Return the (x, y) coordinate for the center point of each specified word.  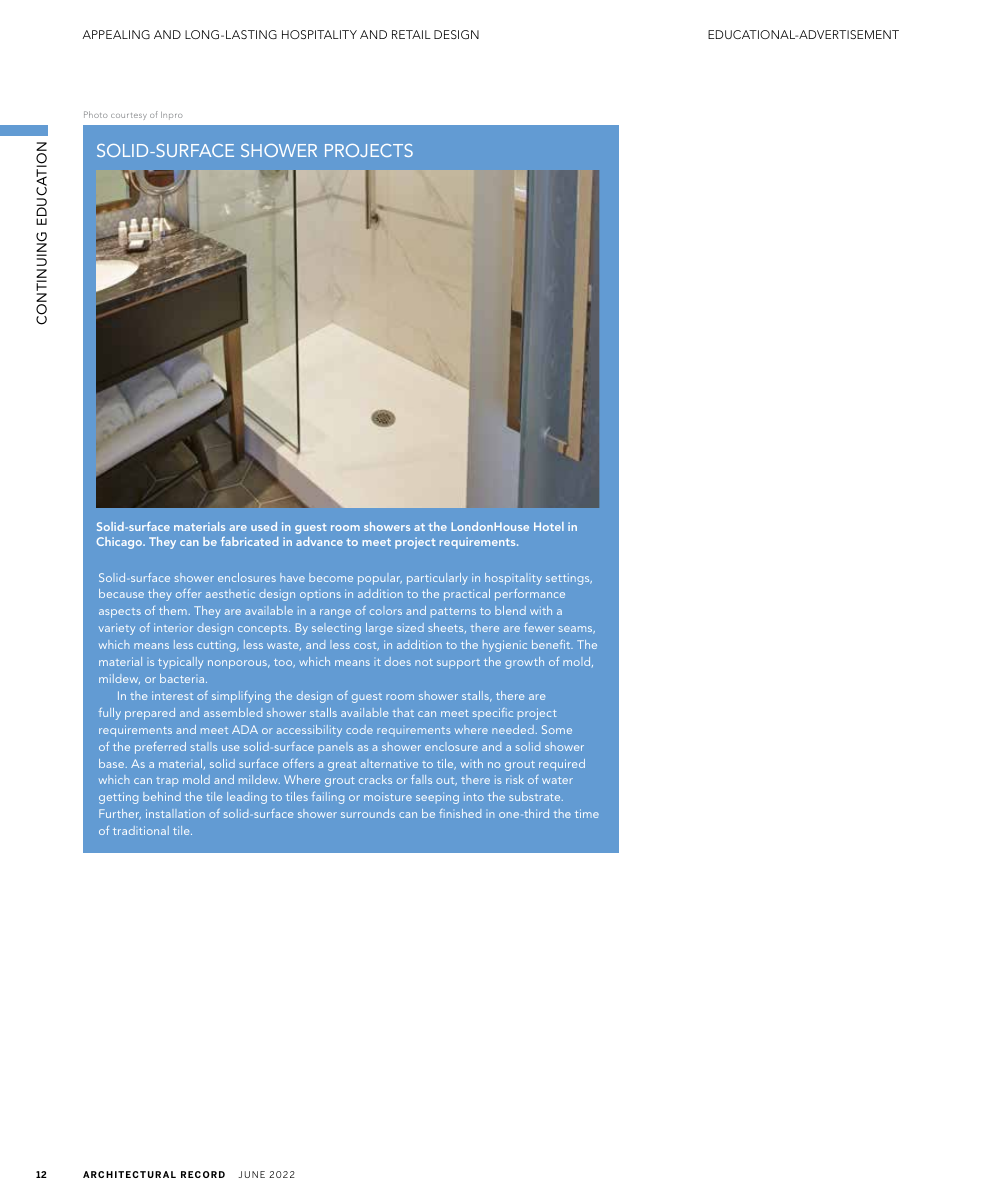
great (342, 766)
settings (569, 579)
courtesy (129, 116)
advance (319, 541)
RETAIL (411, 34)
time (587, 813)
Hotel (549, 526)
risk (515, 779)
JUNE (251, 1174)
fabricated (249, 541)
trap (167, 782)
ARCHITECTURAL (129, 1174)
